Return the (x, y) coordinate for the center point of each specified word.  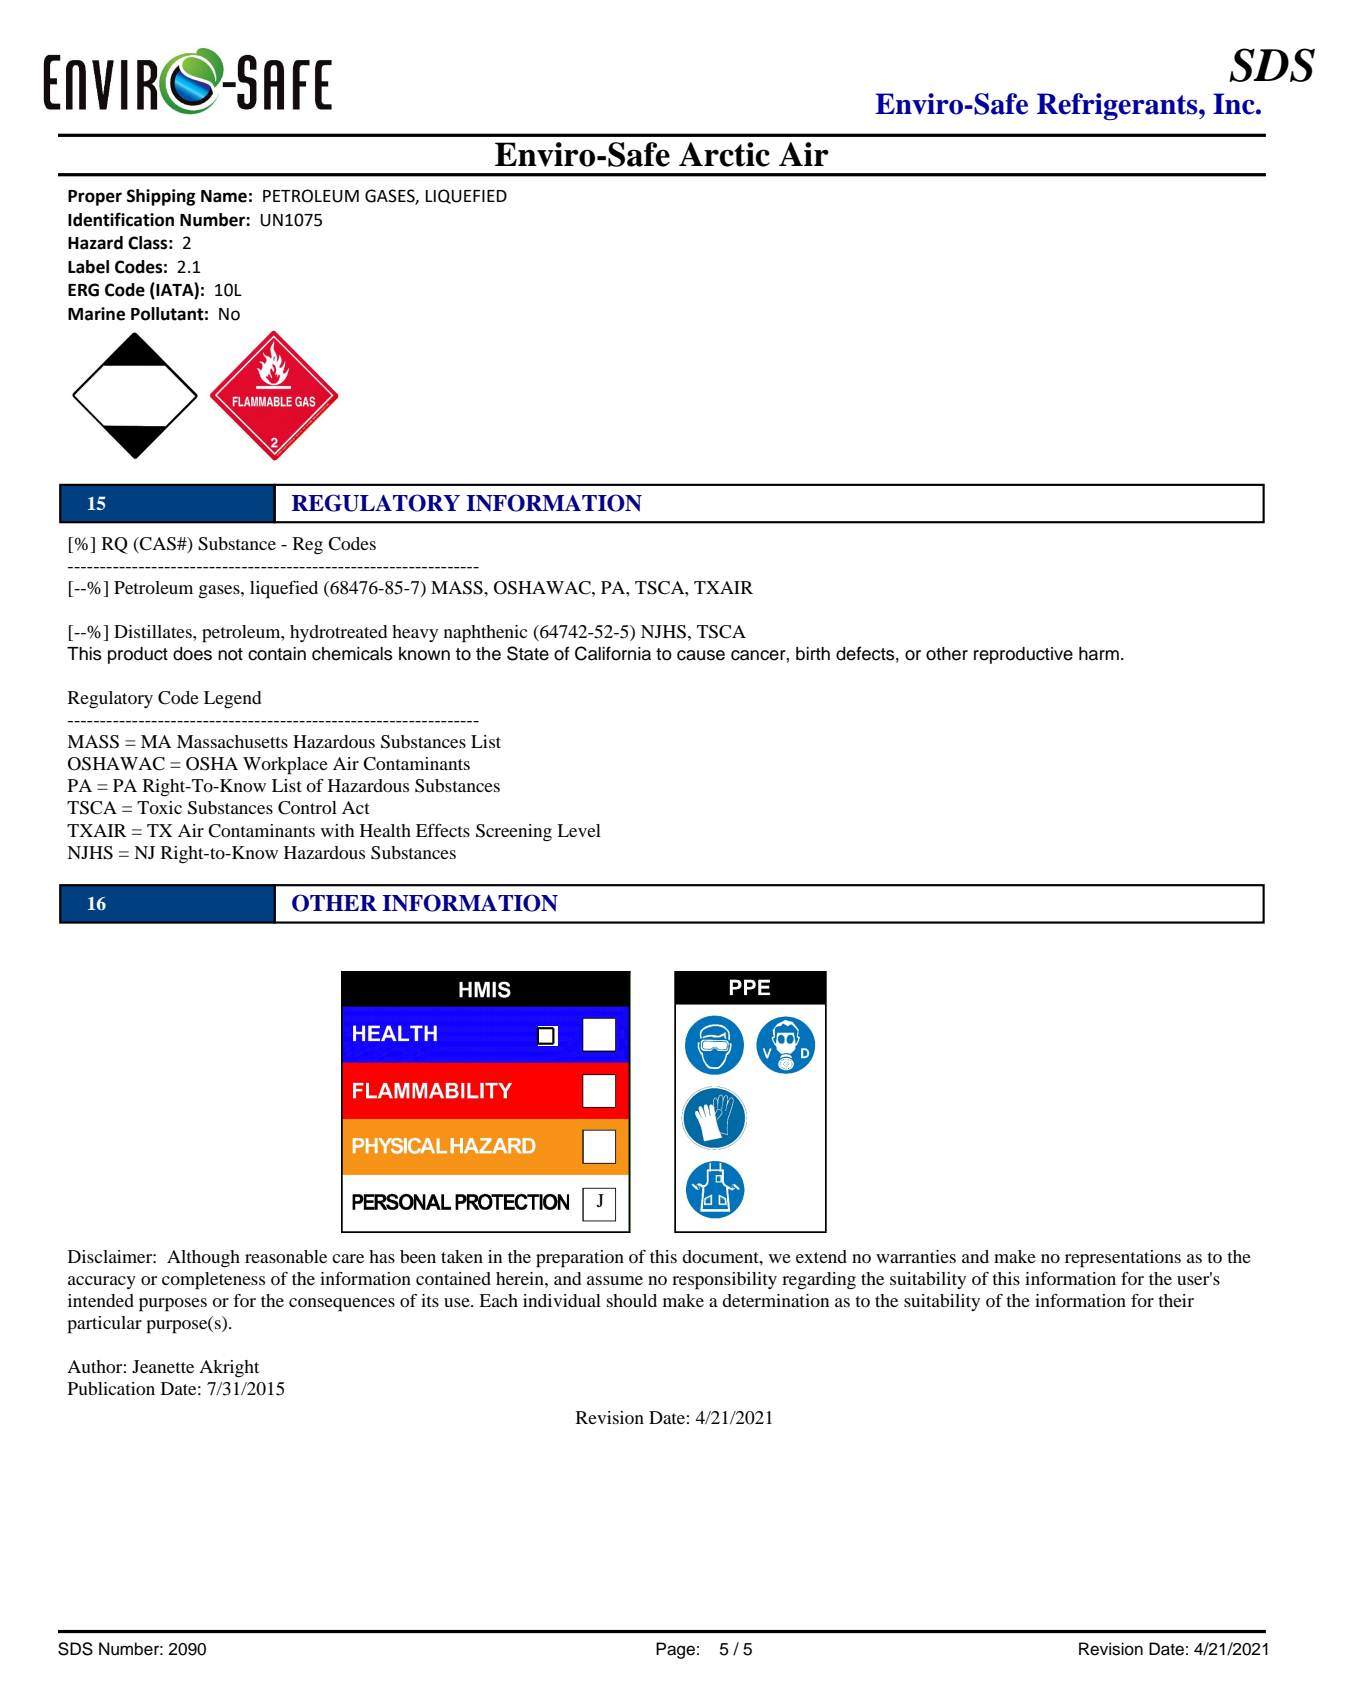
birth (813, 654)
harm (1099, 654)
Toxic (159, 807)
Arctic (724, 154)
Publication (111, 1388)
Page (675, 1650)
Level (579, 830)
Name (224, 196)
